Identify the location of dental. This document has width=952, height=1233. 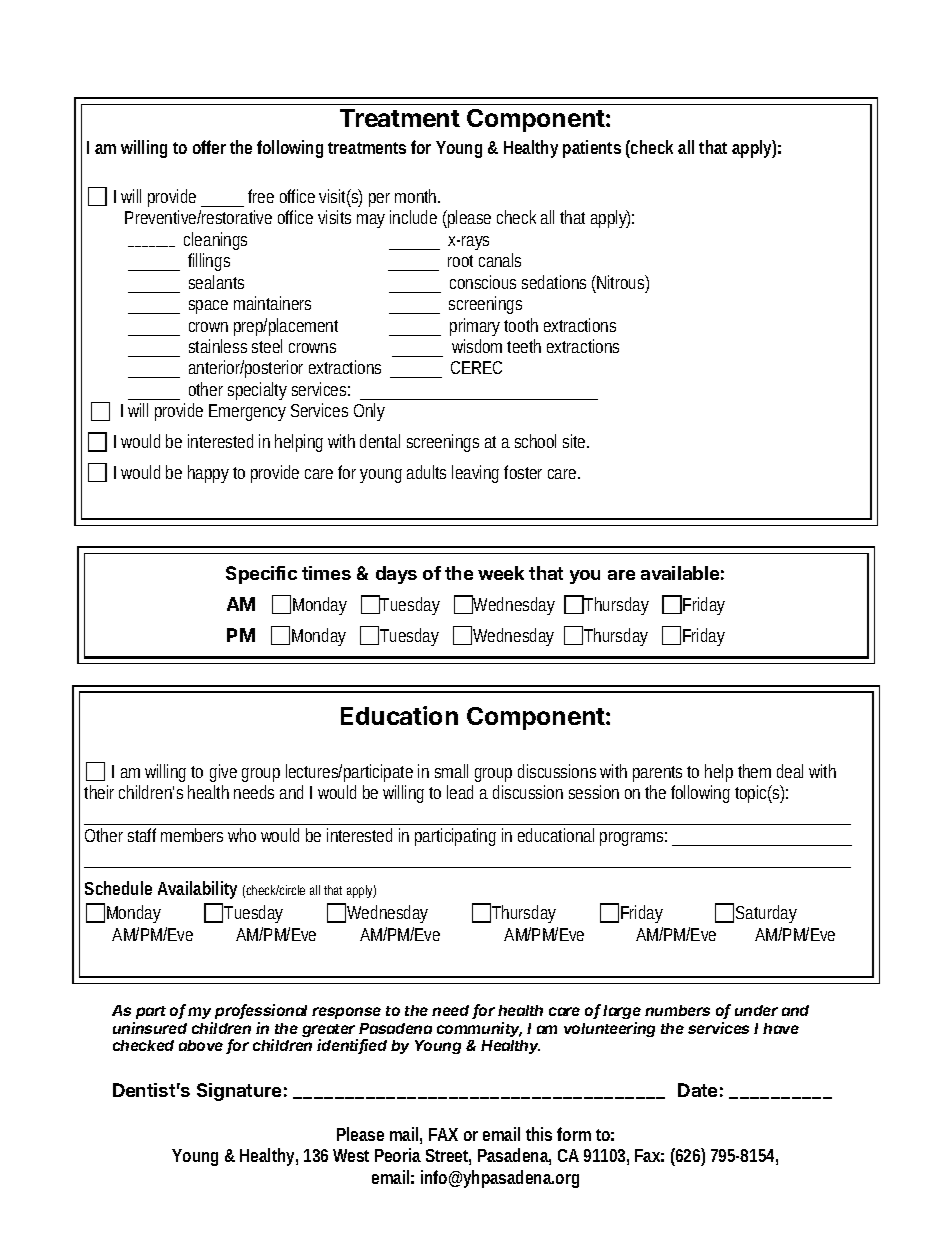
(380, 441).
